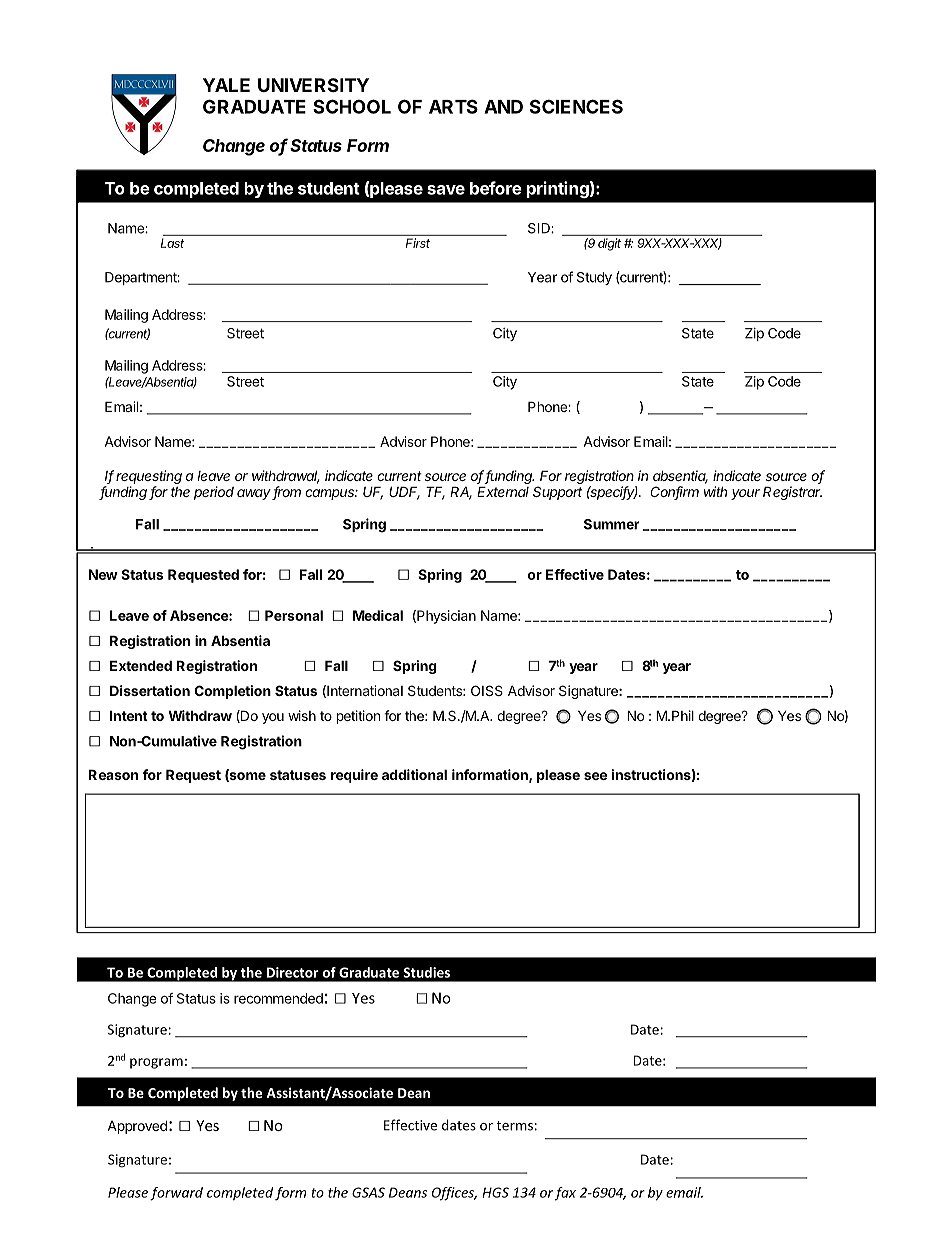 This page has height=1233, width=952. Describe the element at coordinates (404, 493) in the page. I see `UDF` at that location.
